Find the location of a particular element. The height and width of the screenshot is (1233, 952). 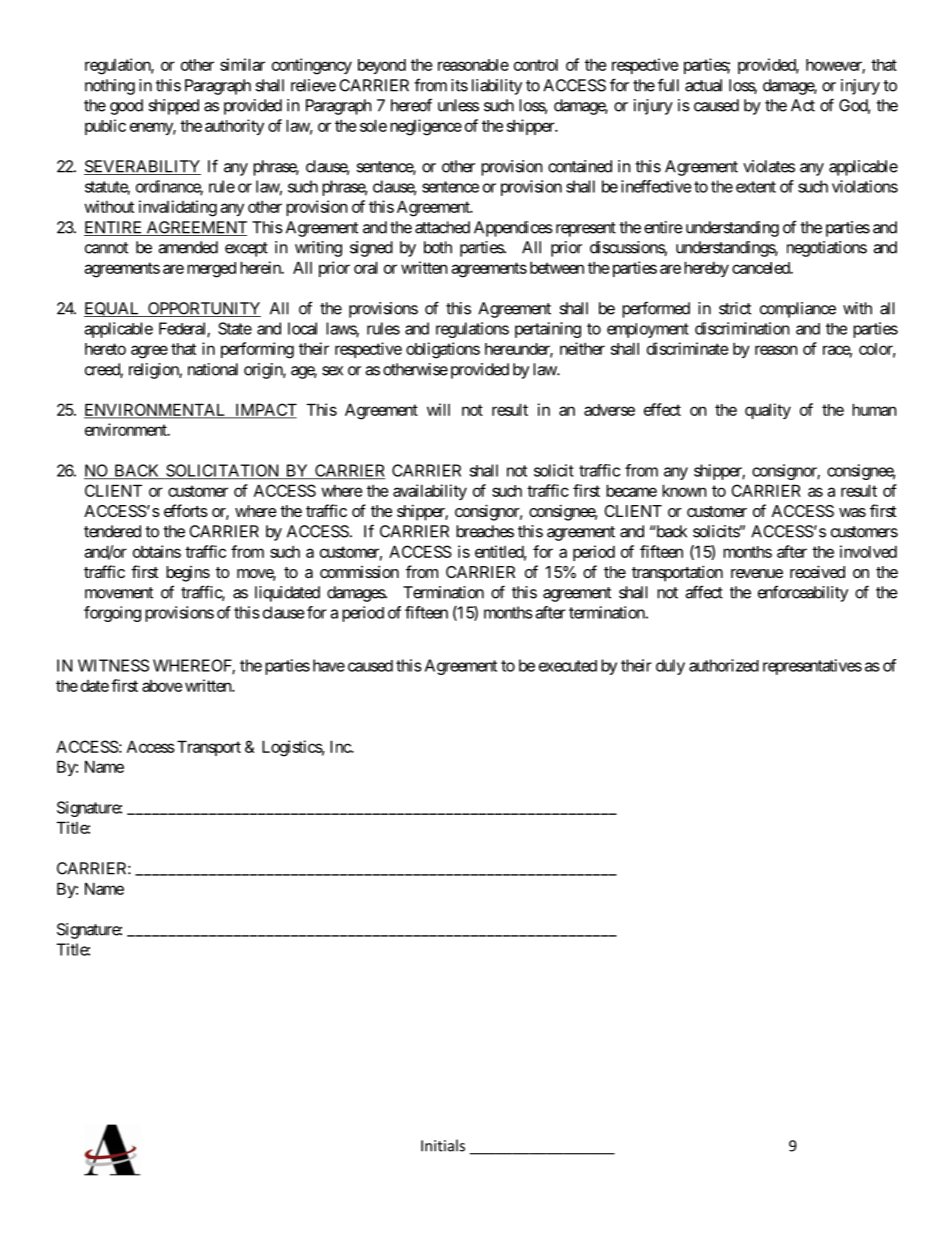

begins is located at coordinates (188, 574).
